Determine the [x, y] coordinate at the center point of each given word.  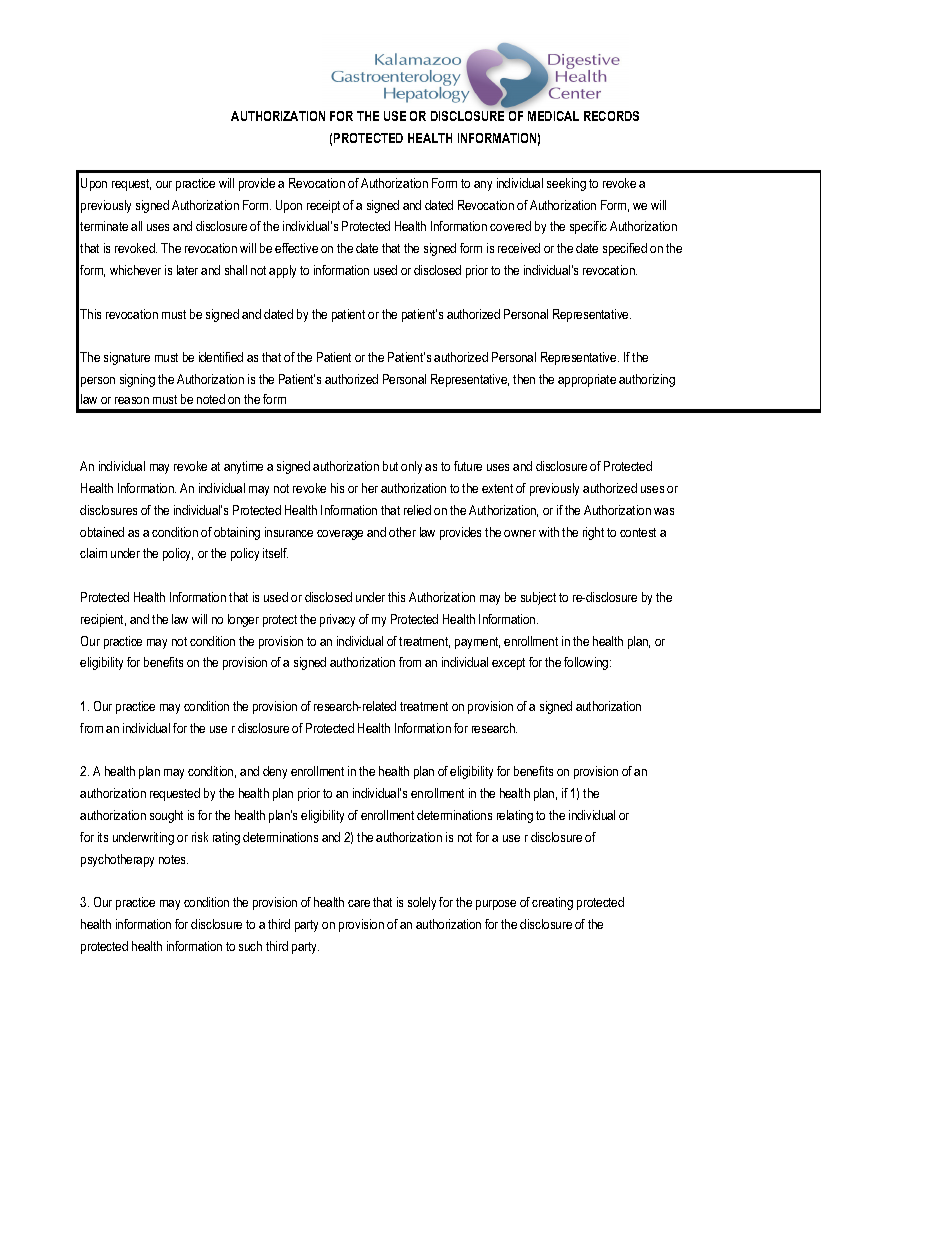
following [587, 663]
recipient [103, 620]
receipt [323, 206]
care [359, 903]
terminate [104, 226]
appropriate [587, 380]
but [390, 466]
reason [132, 400]
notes [173, 859]
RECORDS [611, 116]
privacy [337, 620]
